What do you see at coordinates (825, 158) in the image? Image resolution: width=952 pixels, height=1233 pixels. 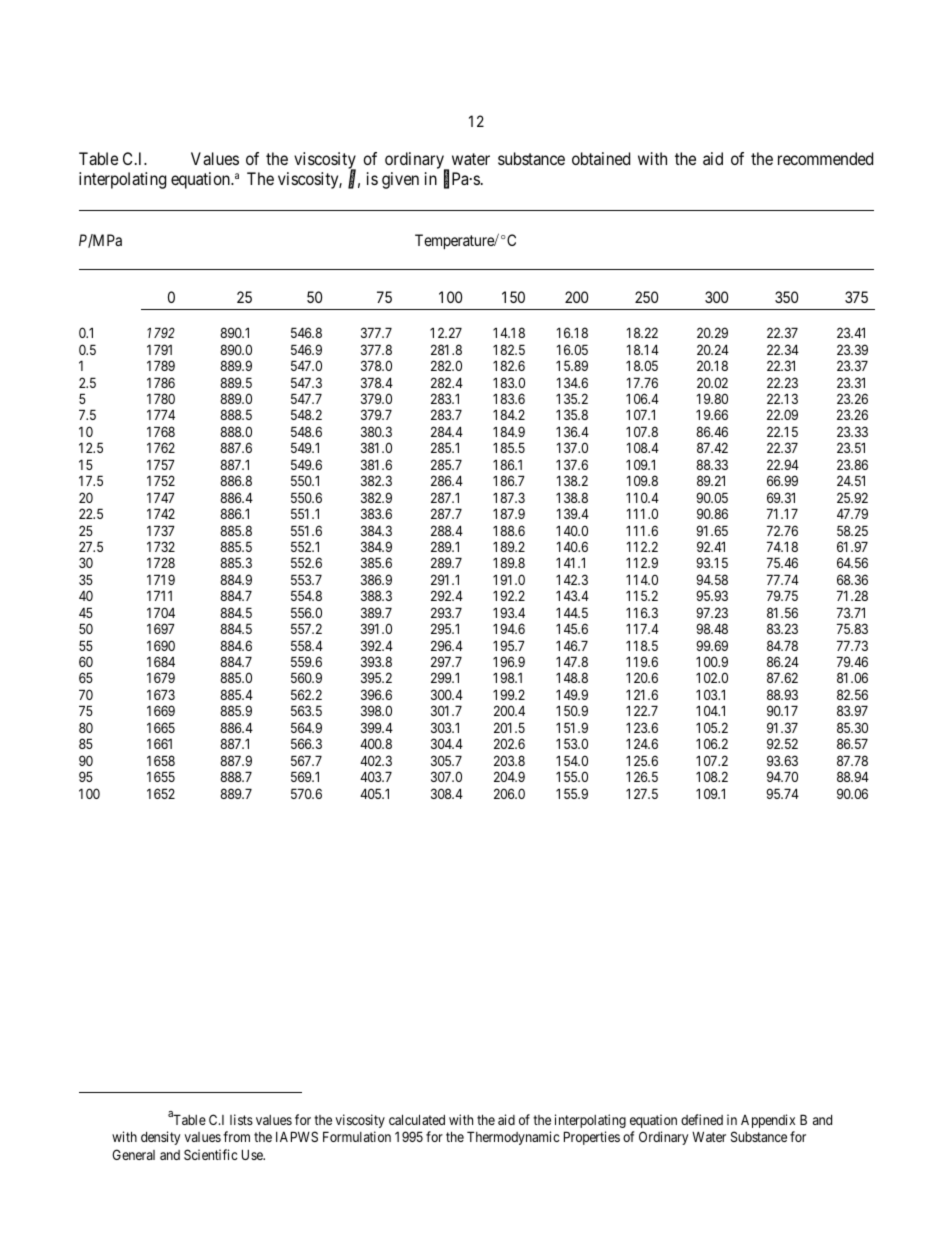 I see `recommended` at bounding box center [825, 158].
